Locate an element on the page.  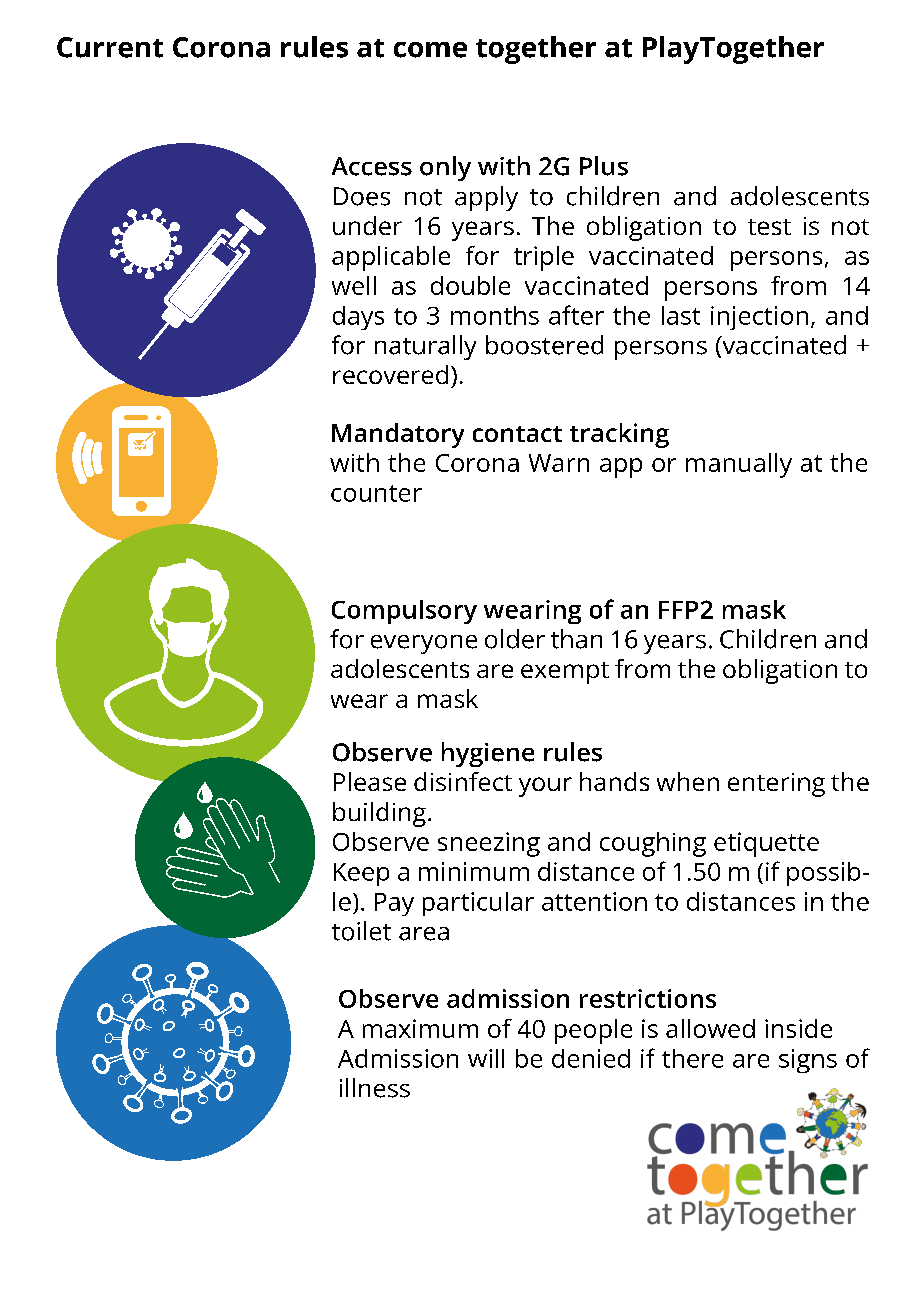
Current is located at coordinates (110, 47).
